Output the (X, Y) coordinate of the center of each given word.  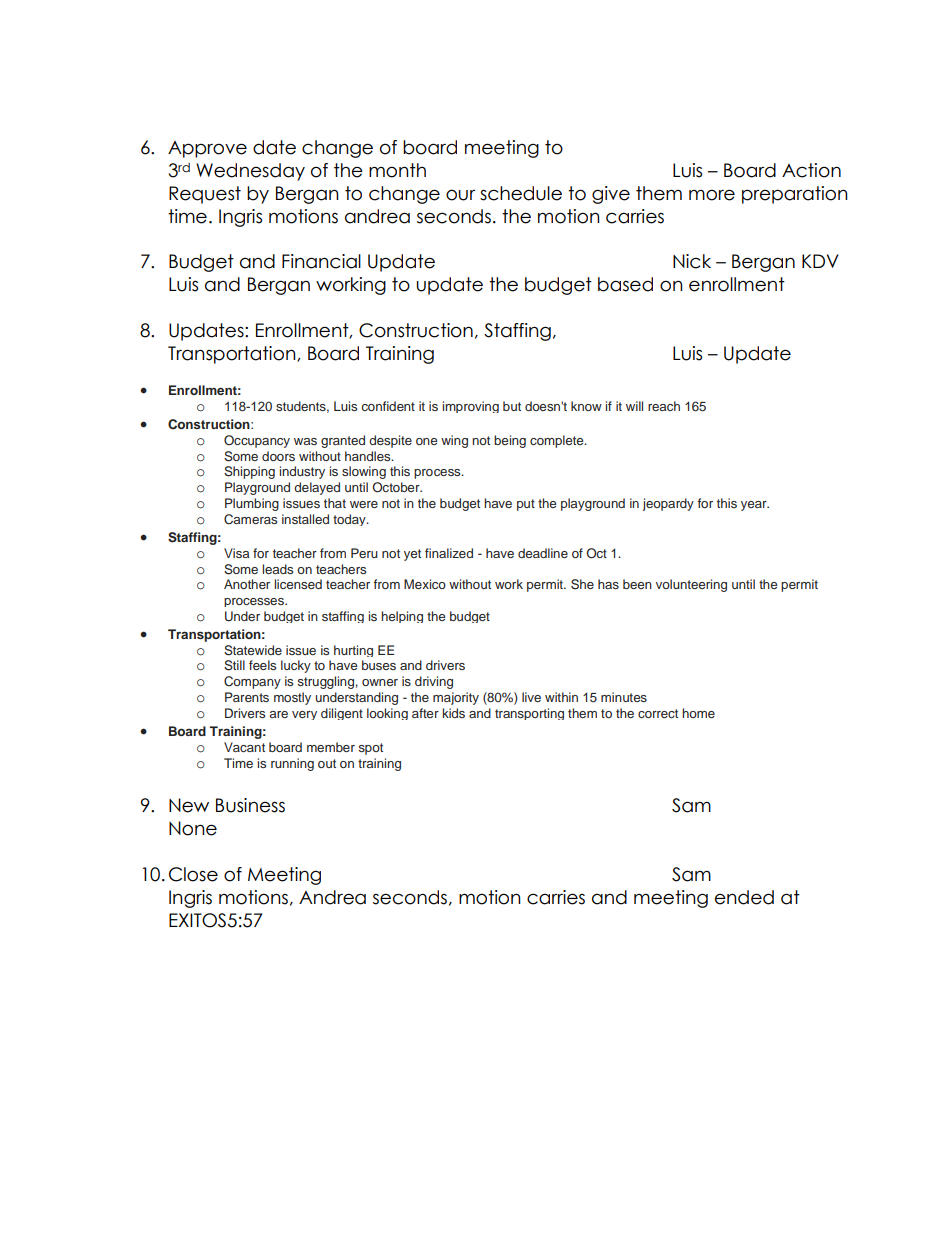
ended (744, 897)
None (193, 828)
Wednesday (250, 172)
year (755, 506)
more (712, 195)
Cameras (250, 519)
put (526, 505)
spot (371, 749)
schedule (521, 193)
